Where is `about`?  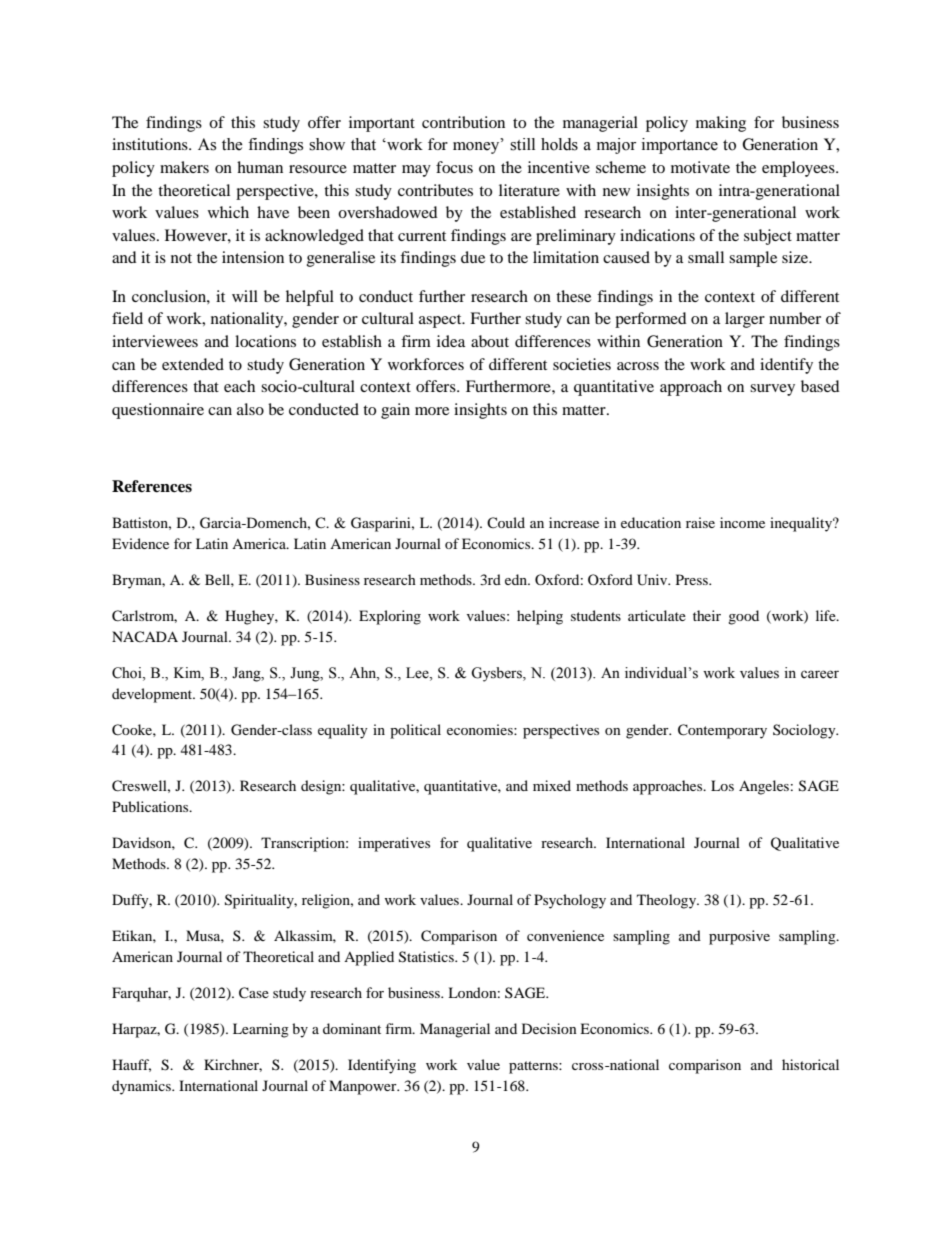 about is located at coordinates (490, 341).
